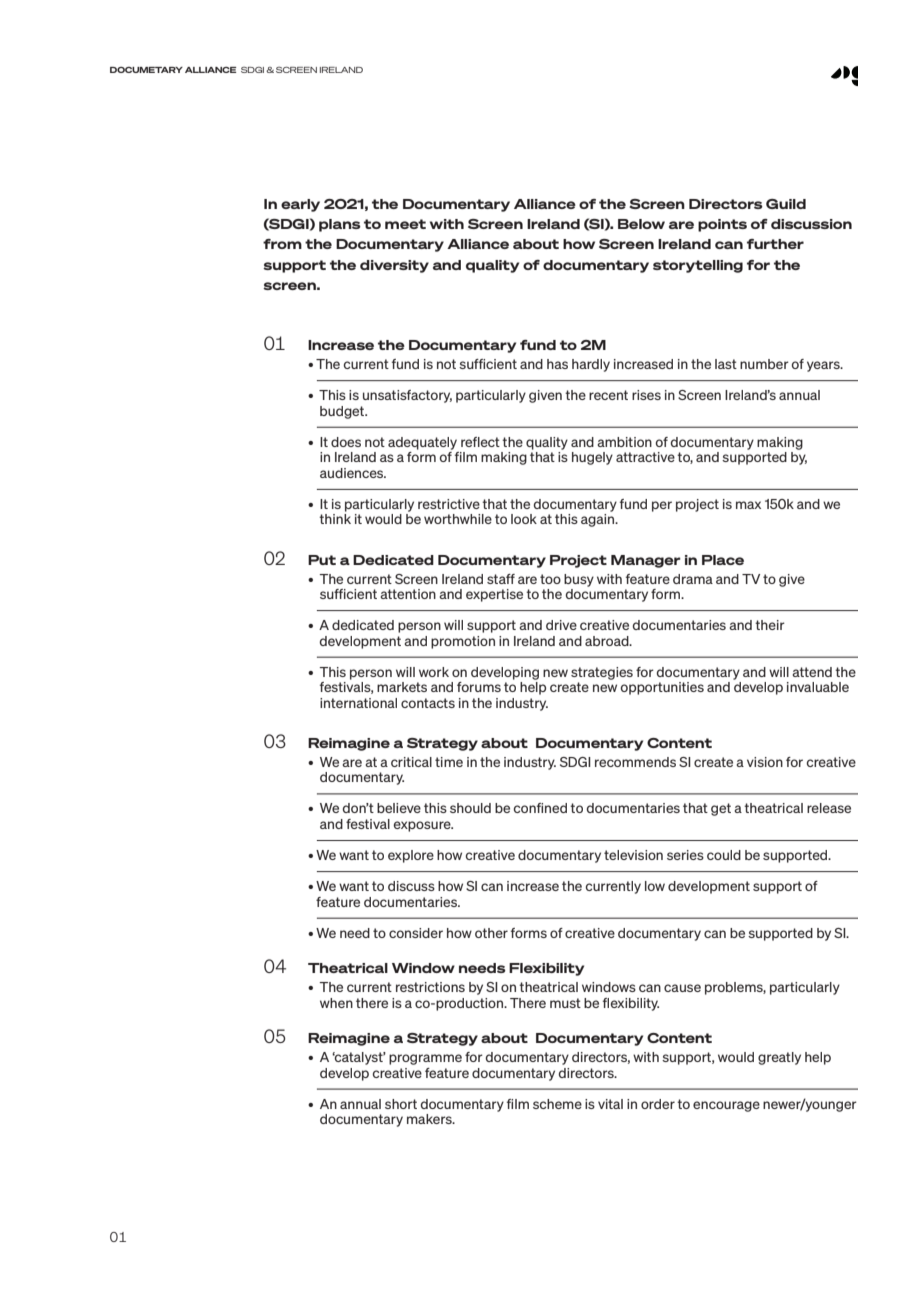  What do you see at coordinates (561, 625) in the screenshot?
I see `drive` at bounding box center [561, 625].
